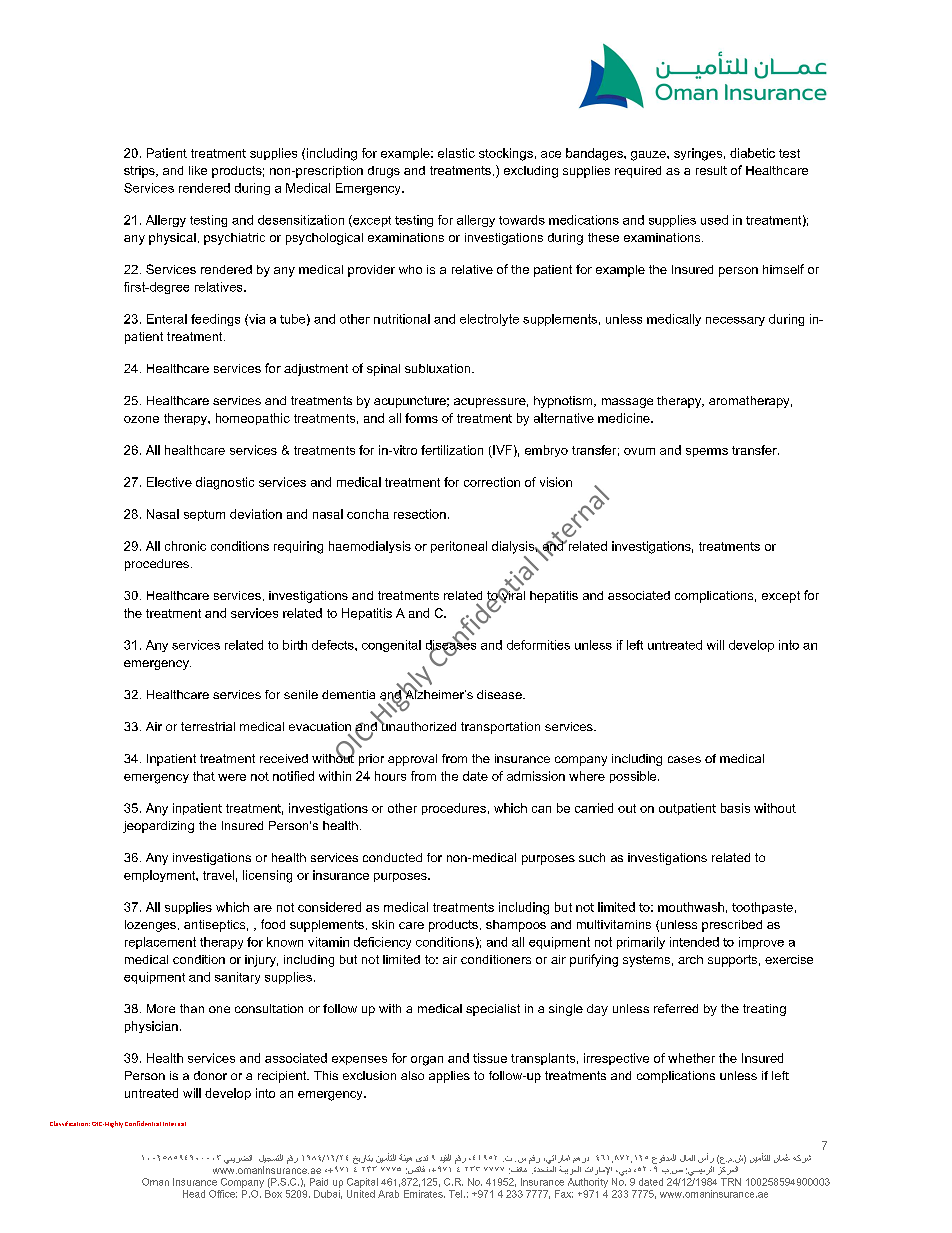 Image resolution: width=952 pixels, height=1233 pixels. I want to click on fertilization, so click(452, 450).
